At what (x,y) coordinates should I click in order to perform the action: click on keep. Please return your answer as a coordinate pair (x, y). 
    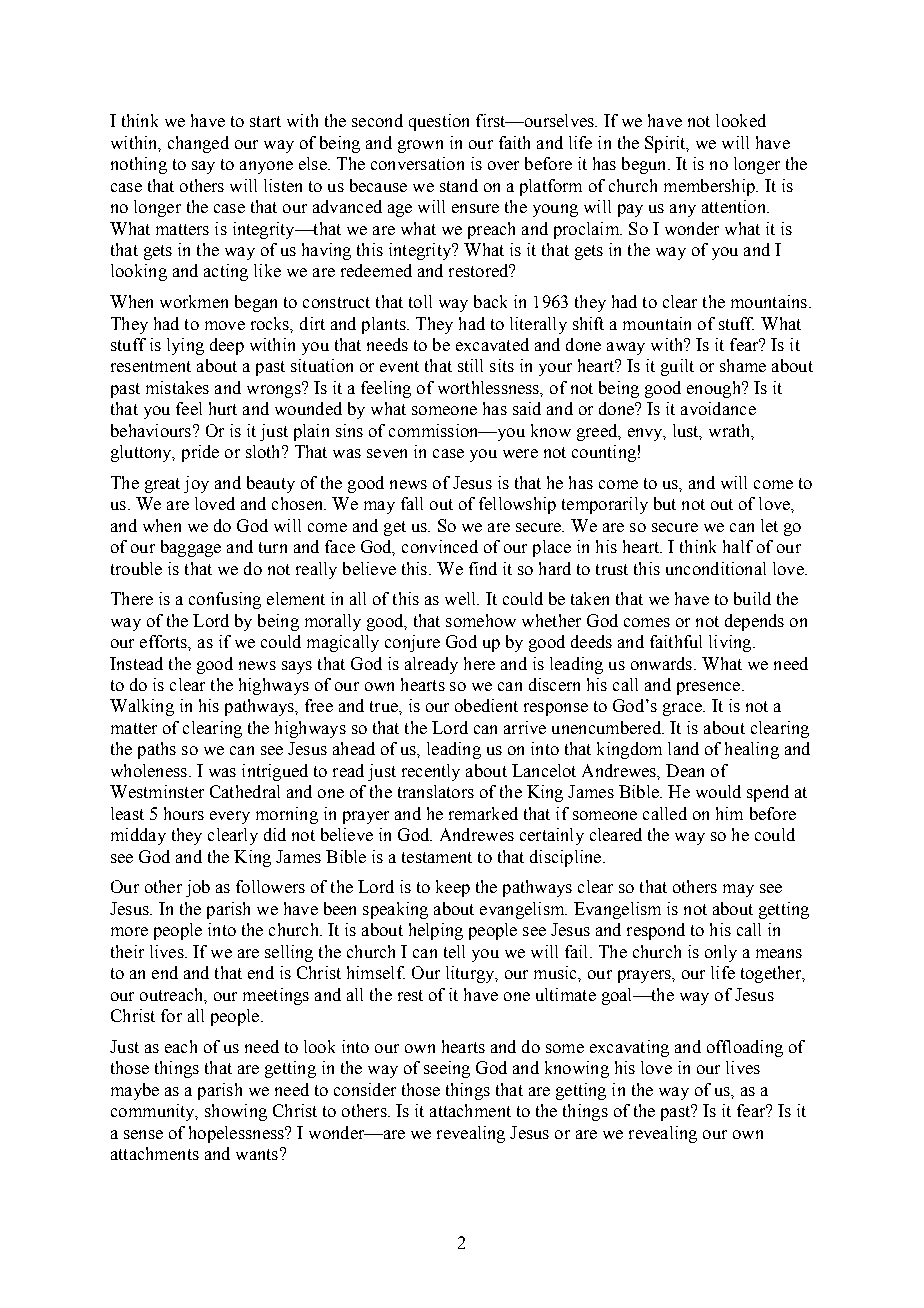
    Looking at the image, I should click on (453, 888).
